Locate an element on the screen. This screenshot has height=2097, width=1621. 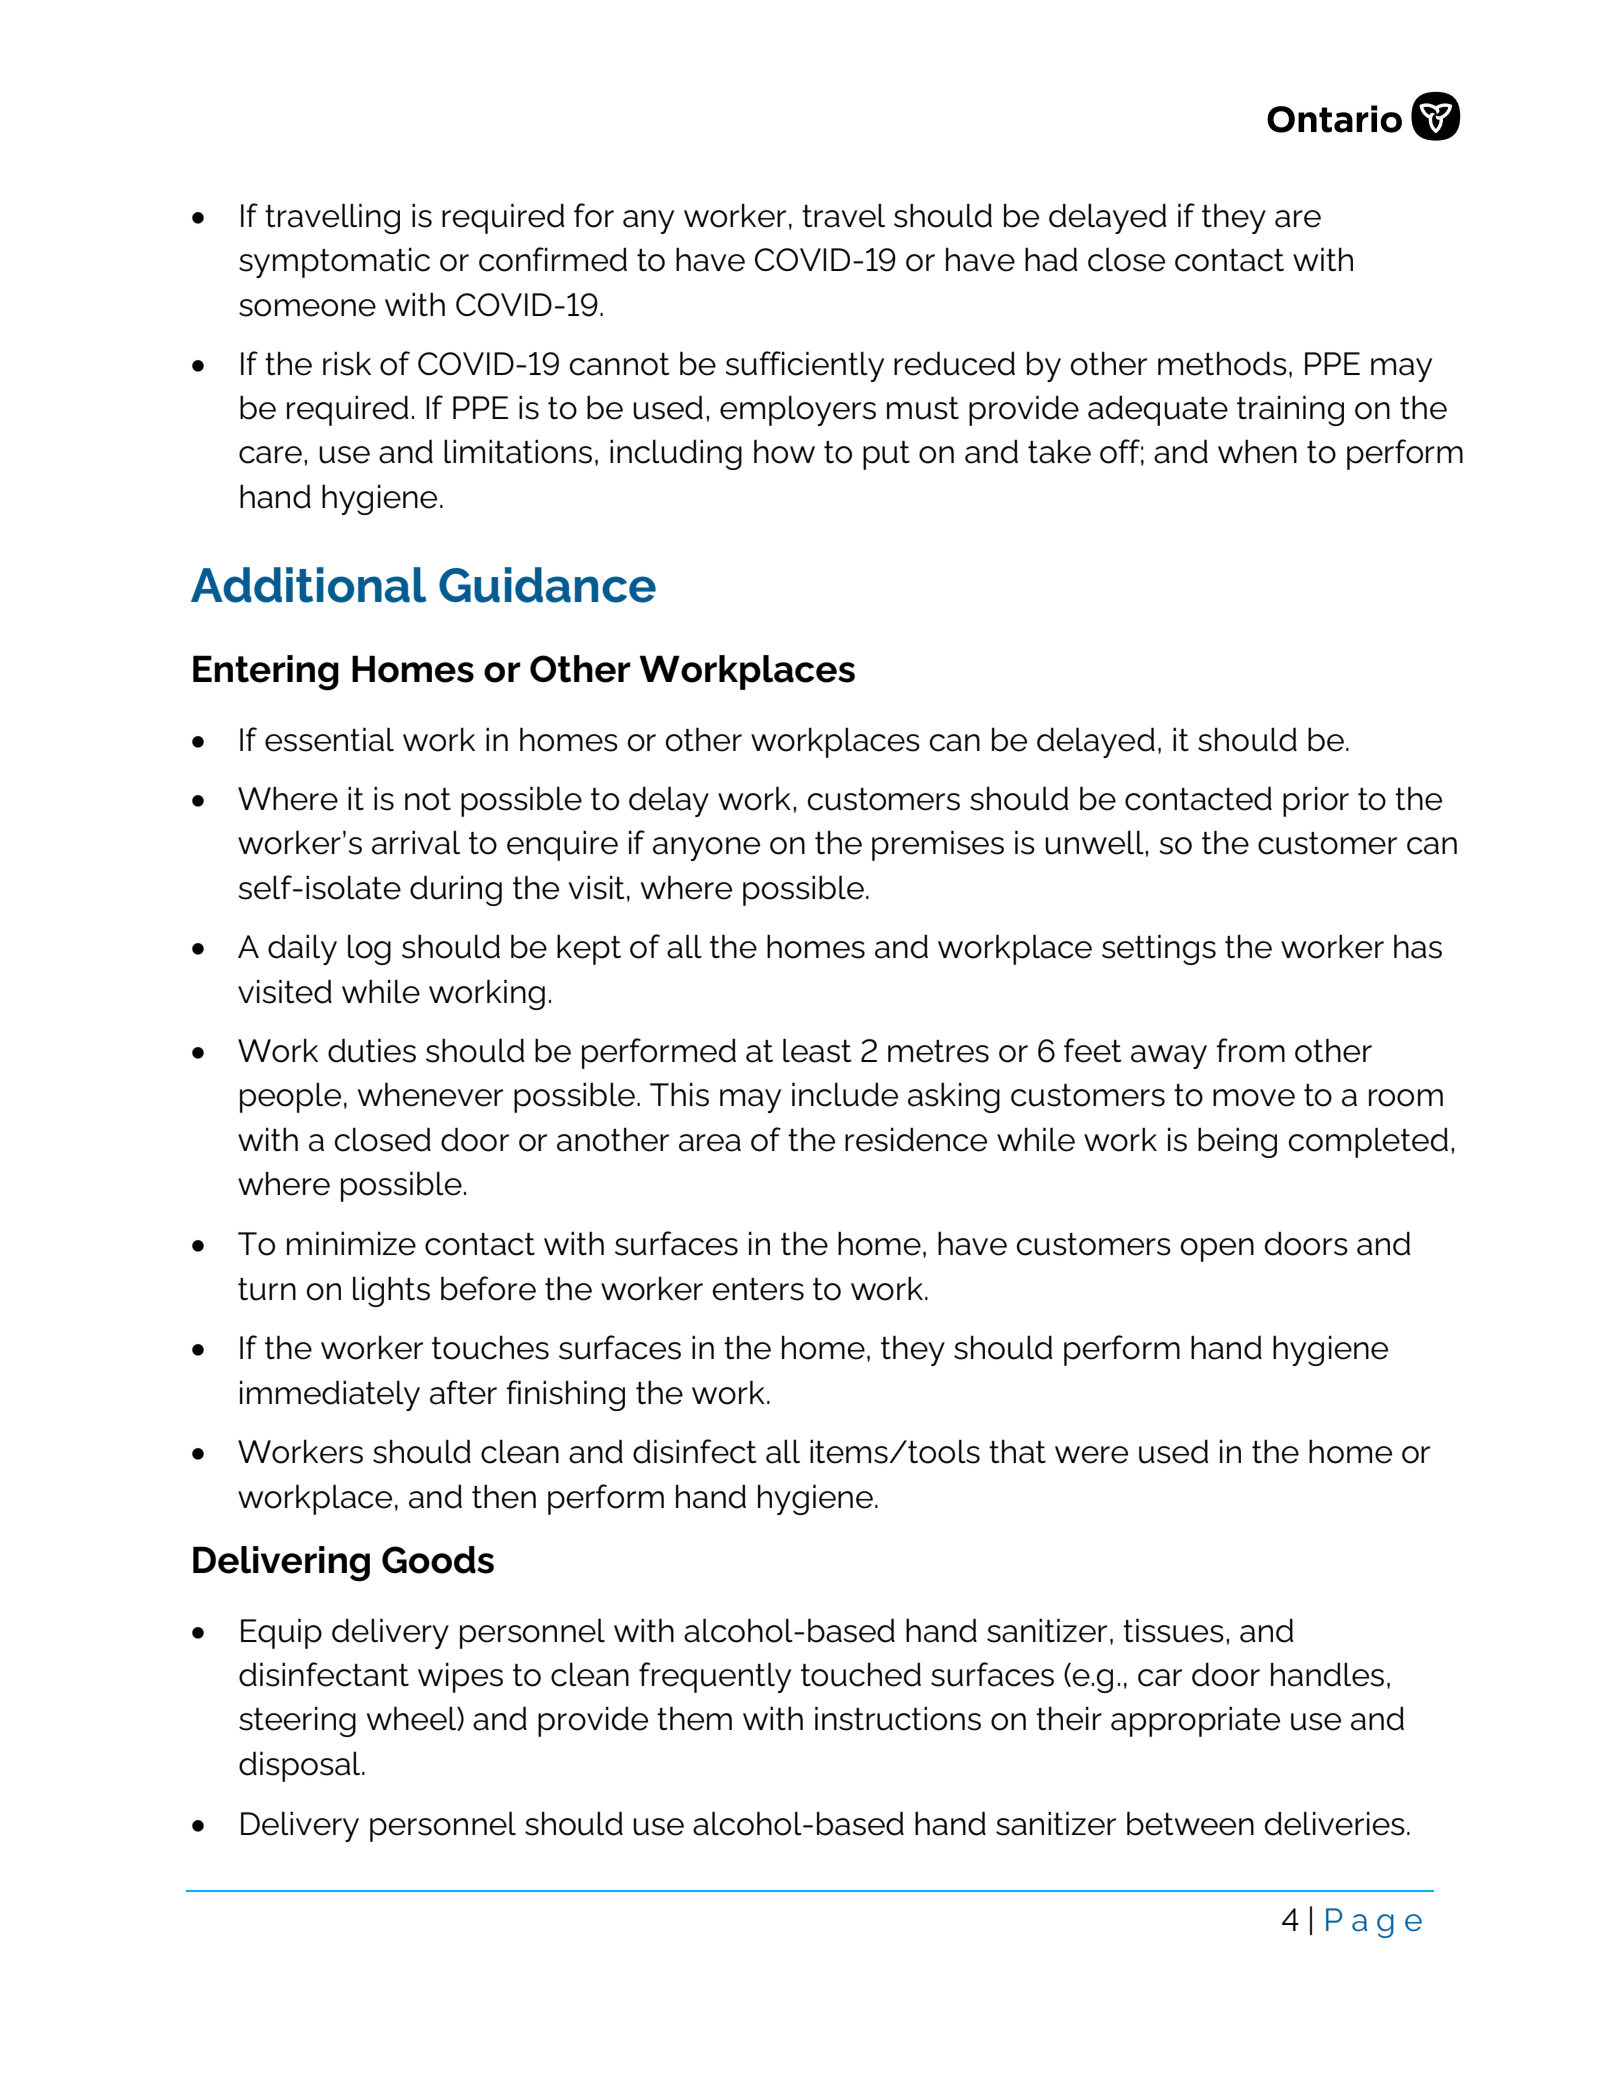
instructions is located at coordinates (898, 1718).
